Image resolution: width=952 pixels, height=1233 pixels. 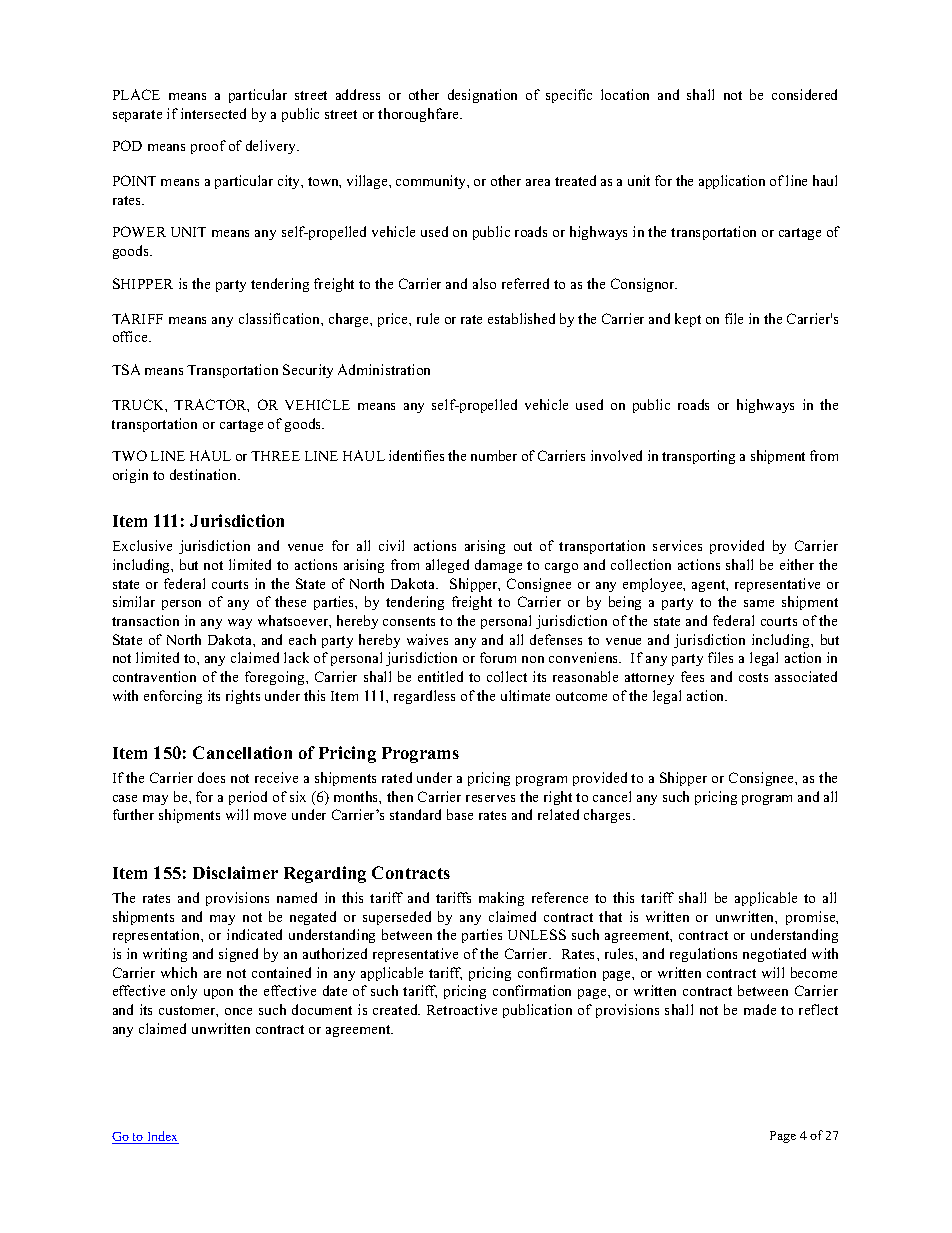 What do you see at coordinates (703, 955) in the screenshot?
I see `regulations` at bounding box center [703, 955].
